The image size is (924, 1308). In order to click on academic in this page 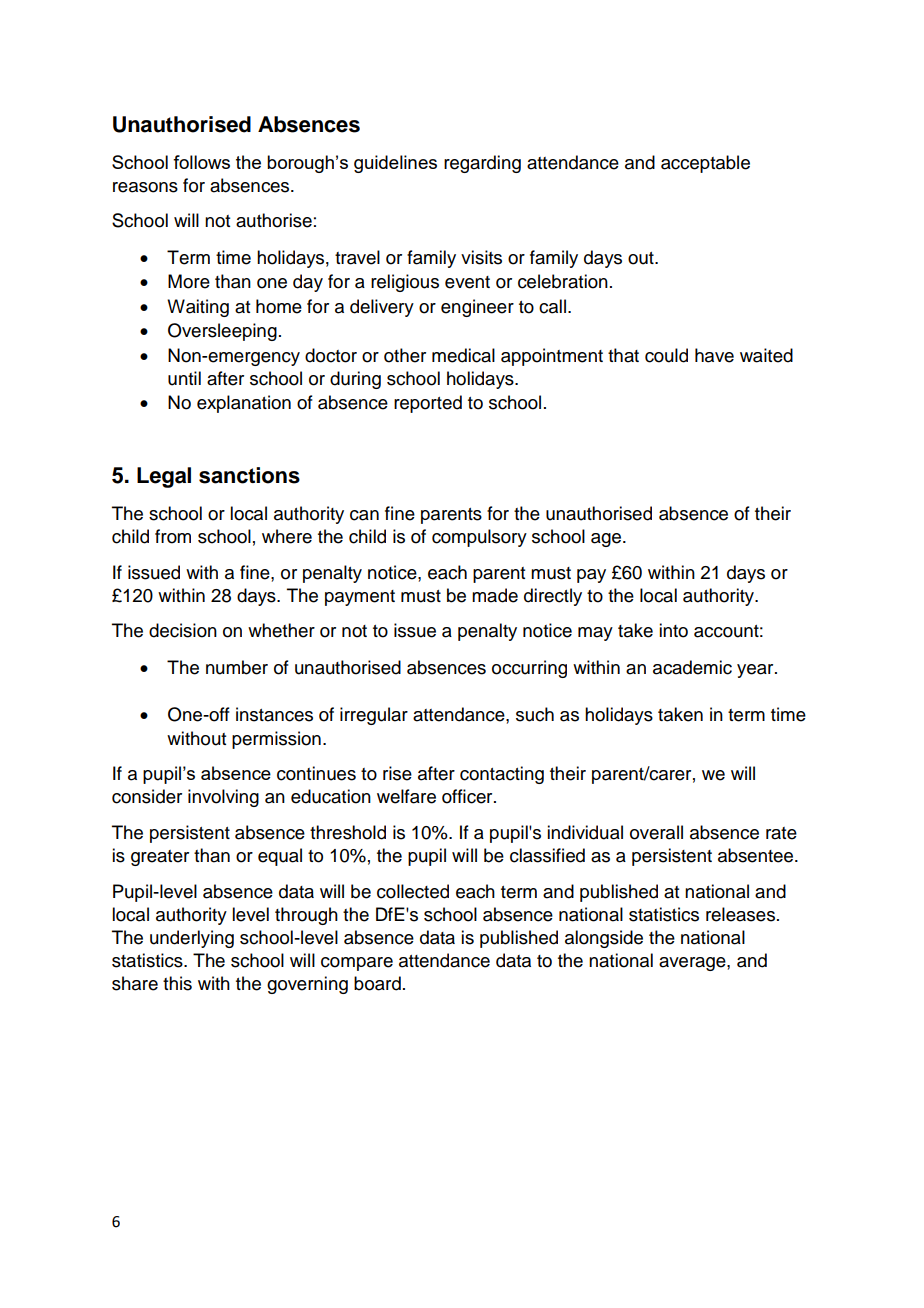, I will do `click(692, 667)`.
